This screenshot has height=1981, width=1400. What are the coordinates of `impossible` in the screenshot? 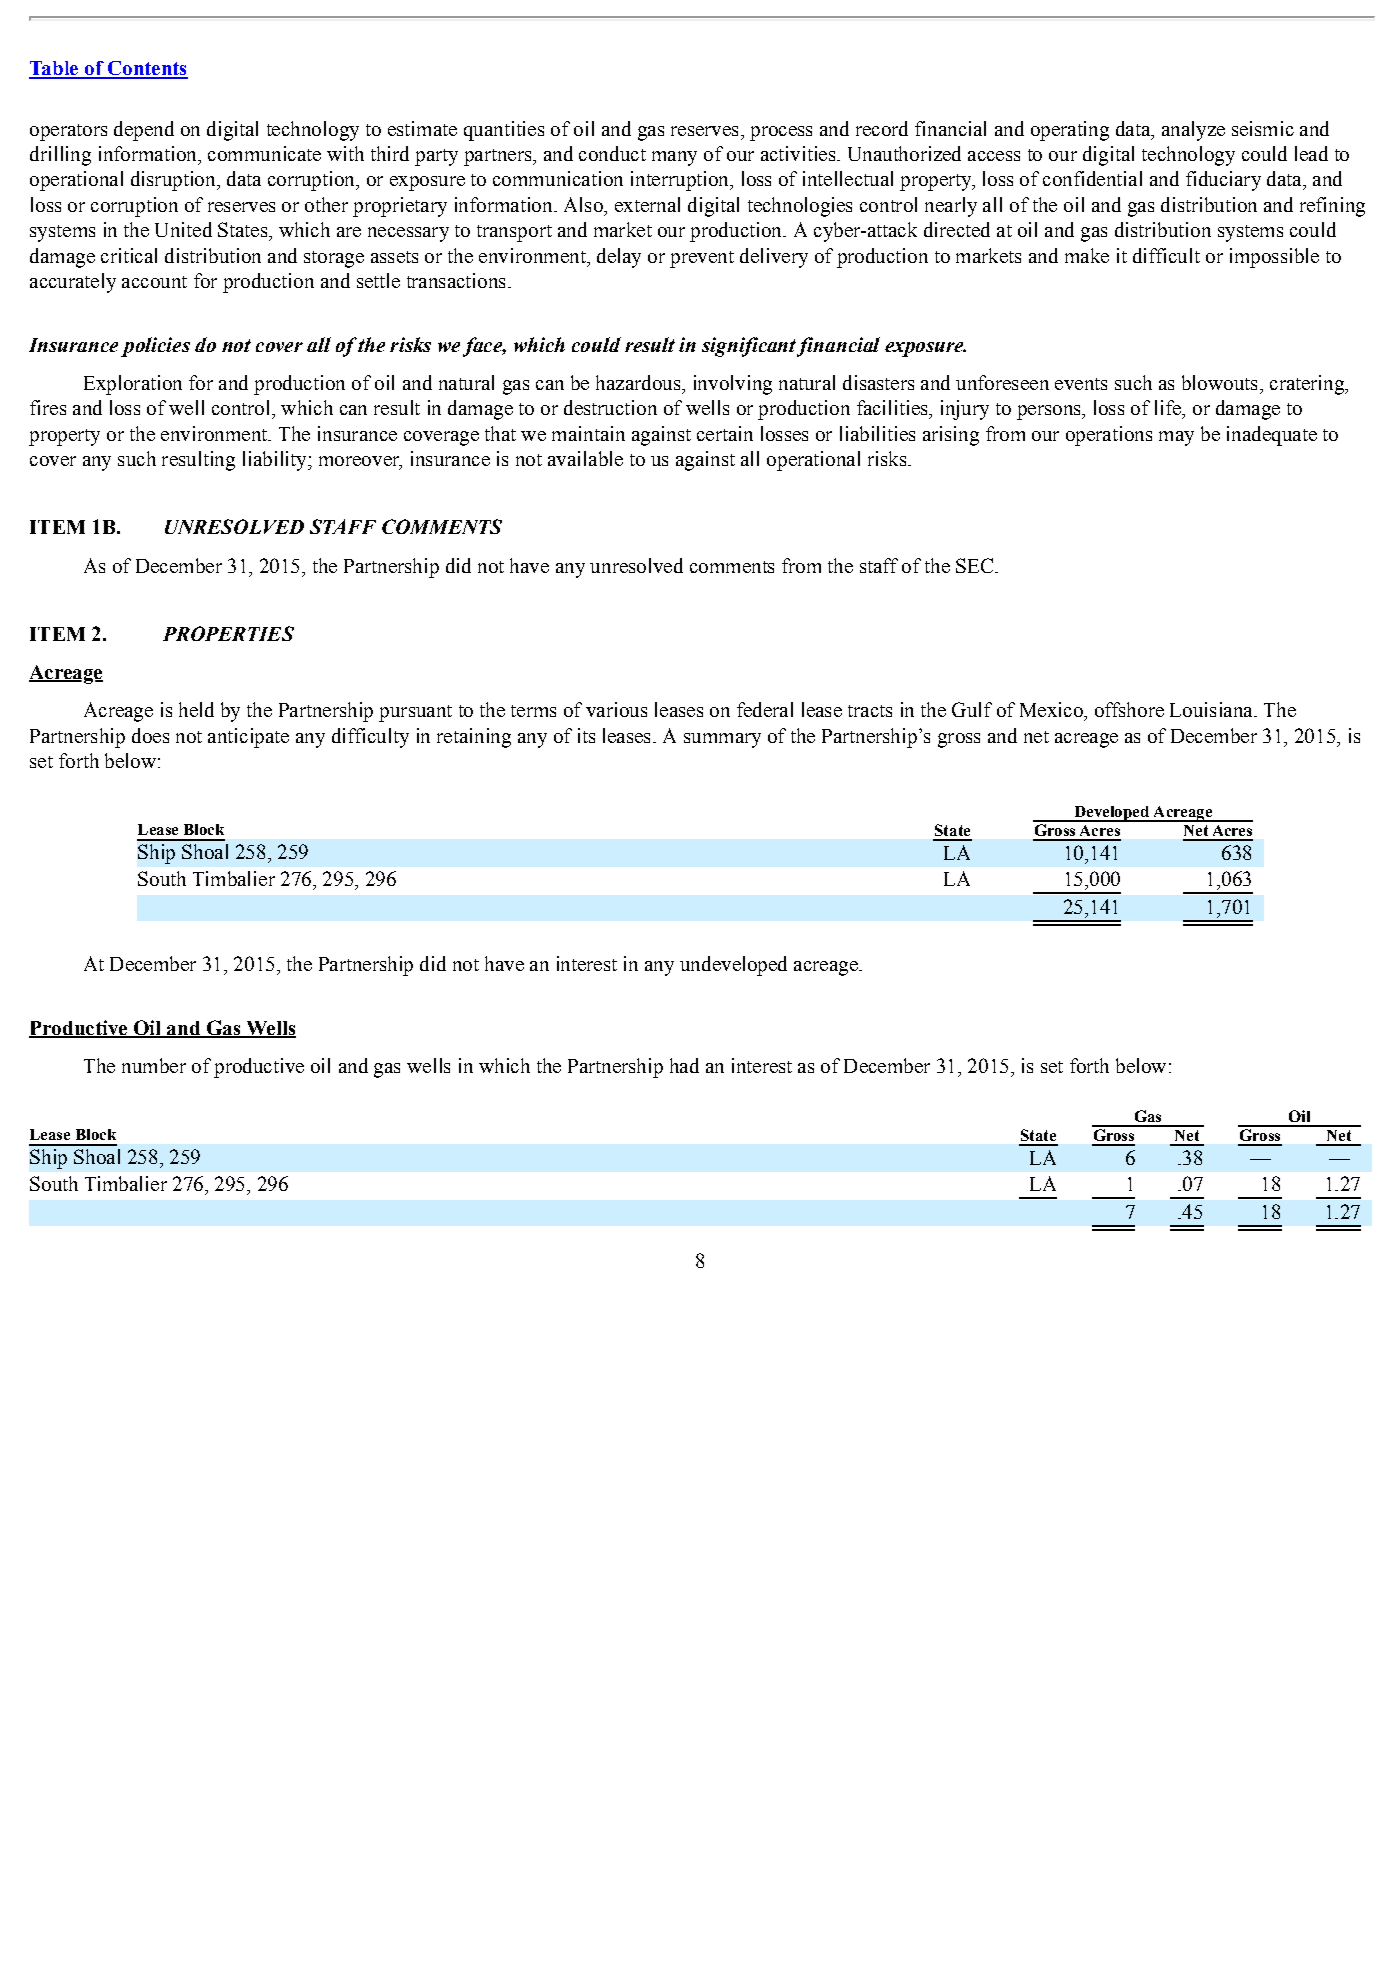 It's located at (1274, 258).
